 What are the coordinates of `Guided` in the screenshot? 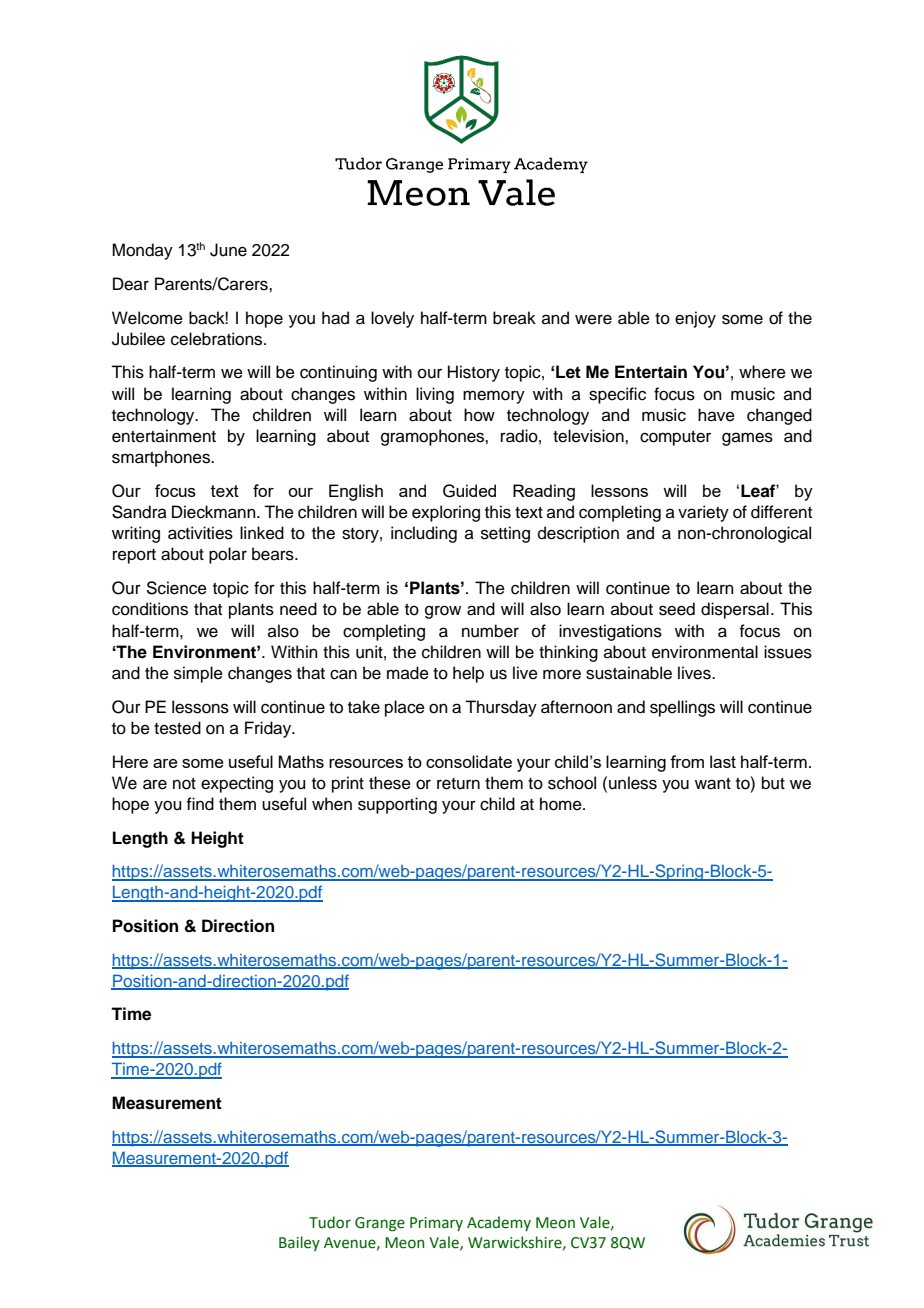 It's located at (469, 491).
